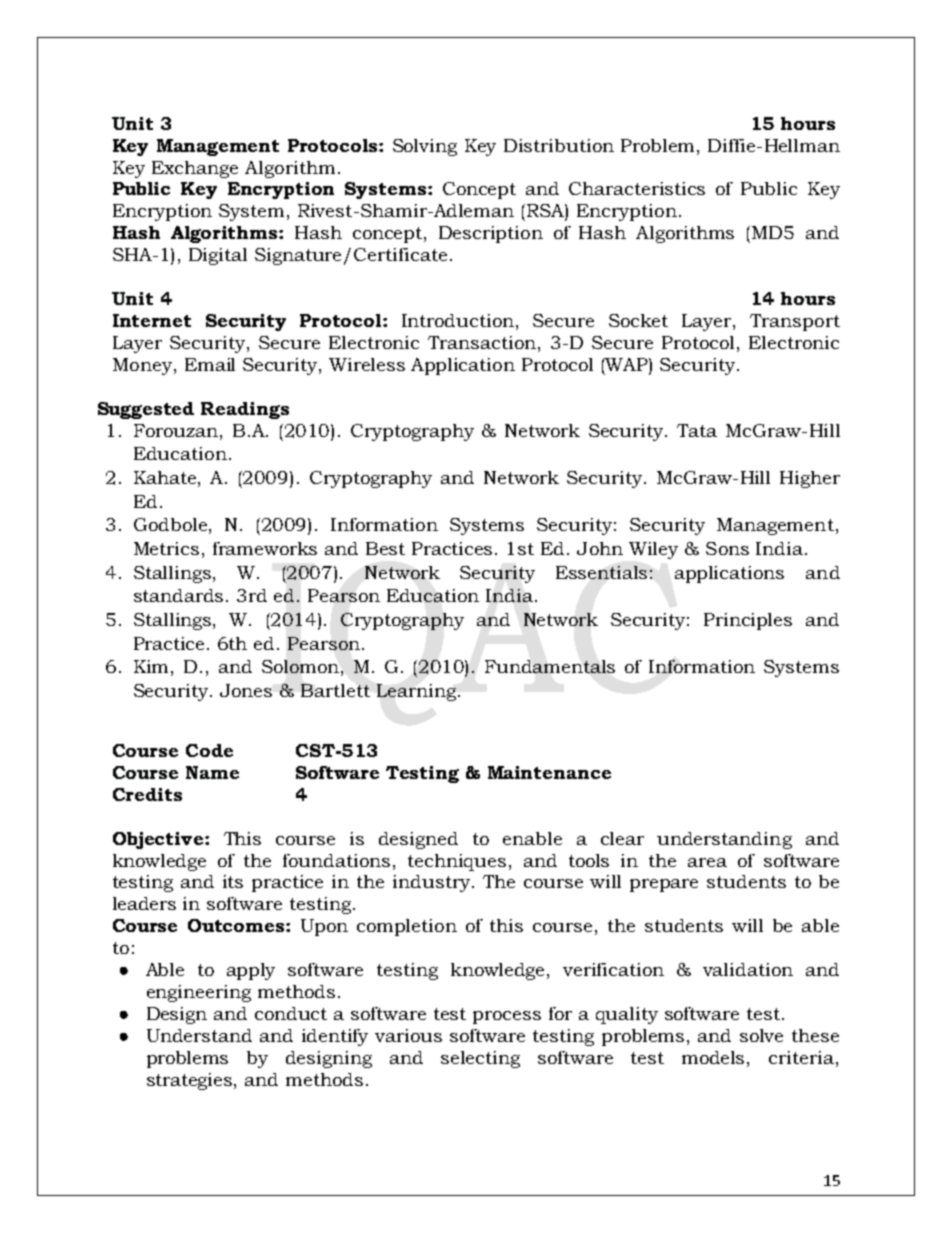 This screenshot has height=1233, width=952. I want to click on Fundamentals, so click(550, 666).
